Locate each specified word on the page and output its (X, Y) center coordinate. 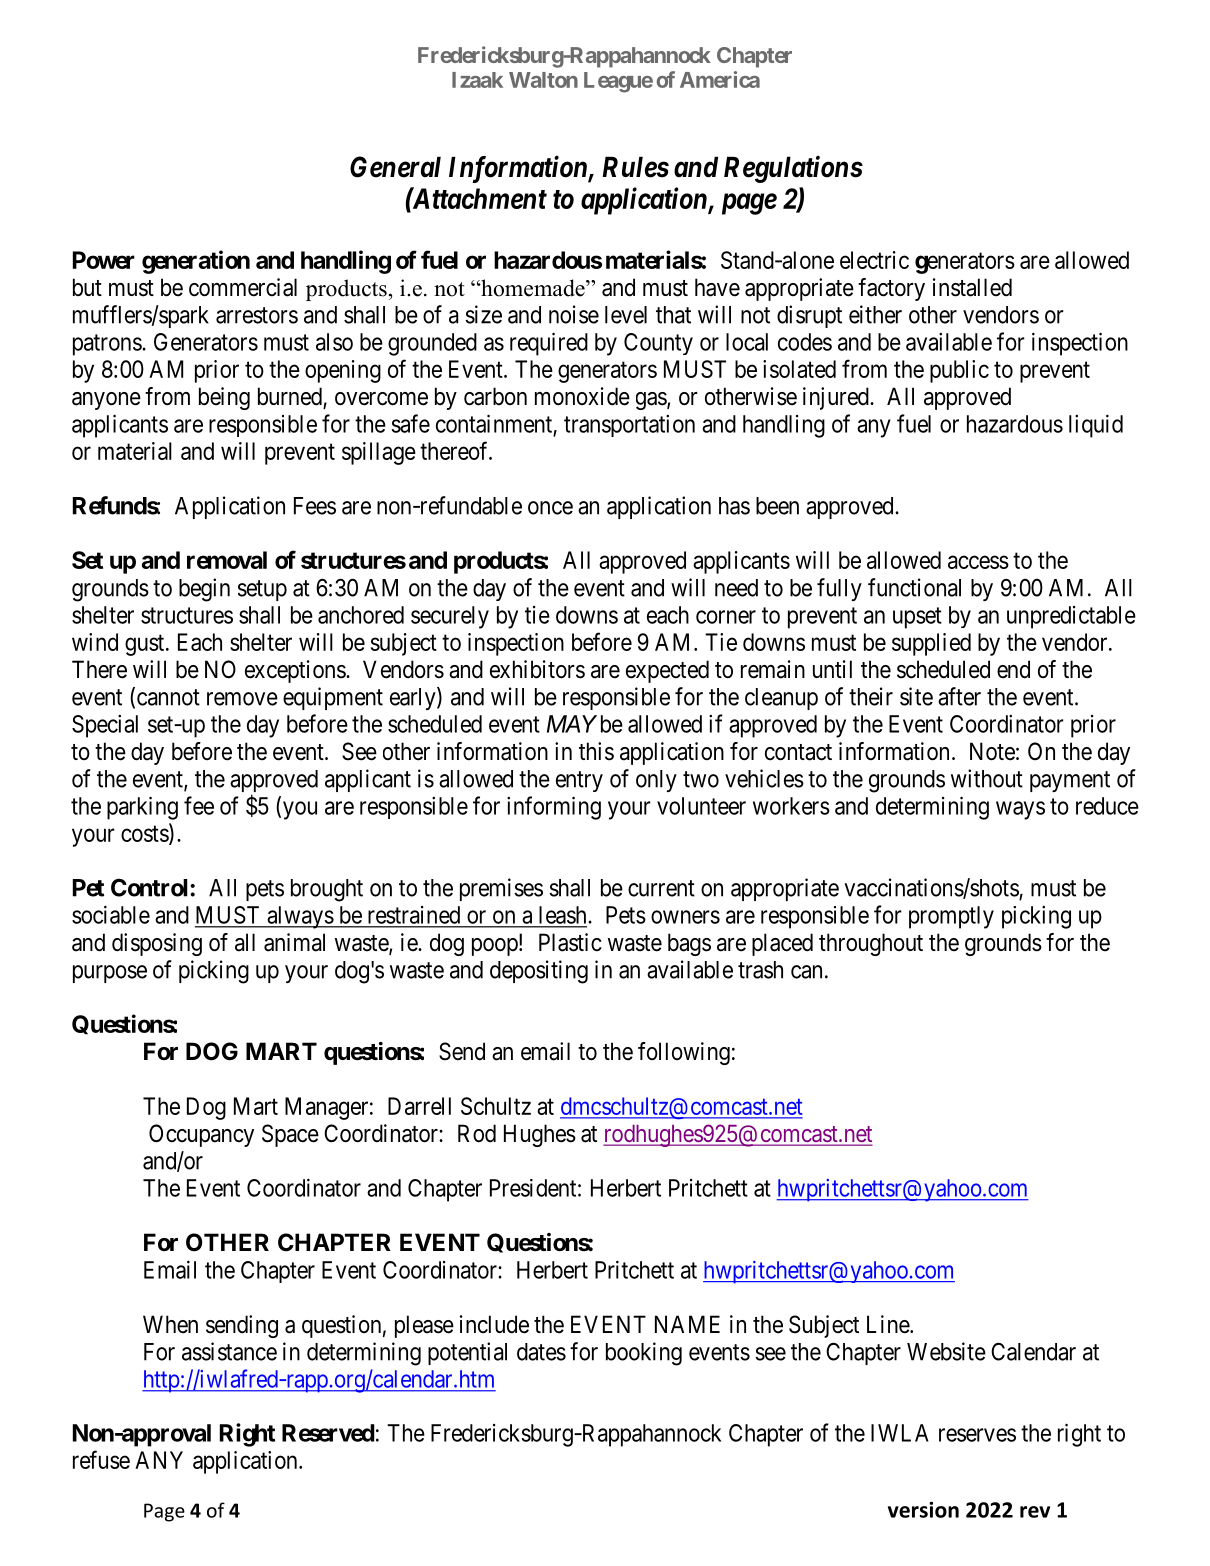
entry (579, 781)
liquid (1096, 426)
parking (142, 808)
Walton (543, 80)
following (684, 1053)
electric (874, 260)
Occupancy (201, 1135)
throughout (871, 944)
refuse (101, 1459)
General (395, 167)
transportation (629, 426)
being (224, 398)
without (987, 778)
